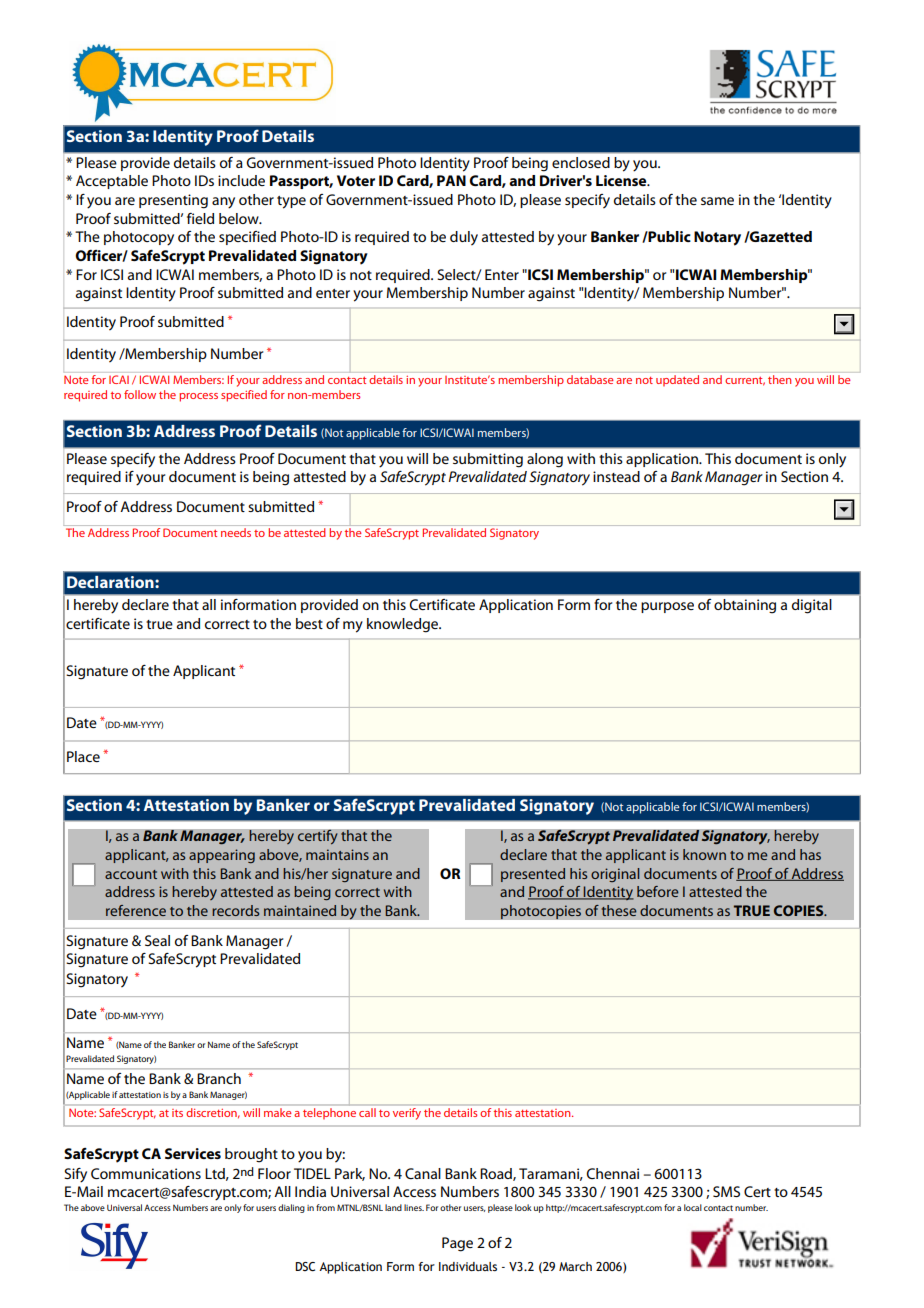 The image size is (924, 1308). I want to click on knowledge, so click(404, 625).
